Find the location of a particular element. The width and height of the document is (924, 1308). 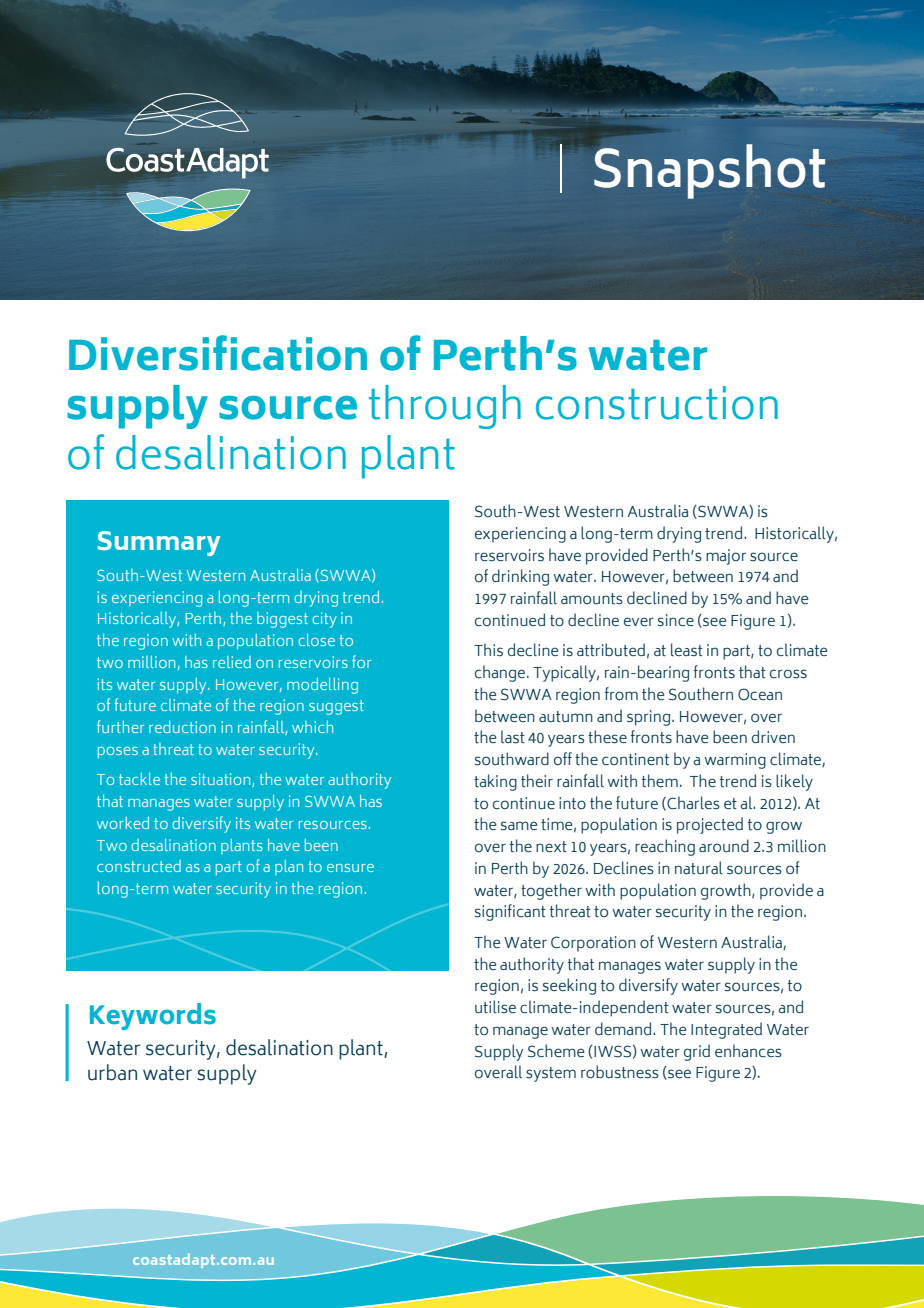

Summary is located at coordinates (159, 543).
